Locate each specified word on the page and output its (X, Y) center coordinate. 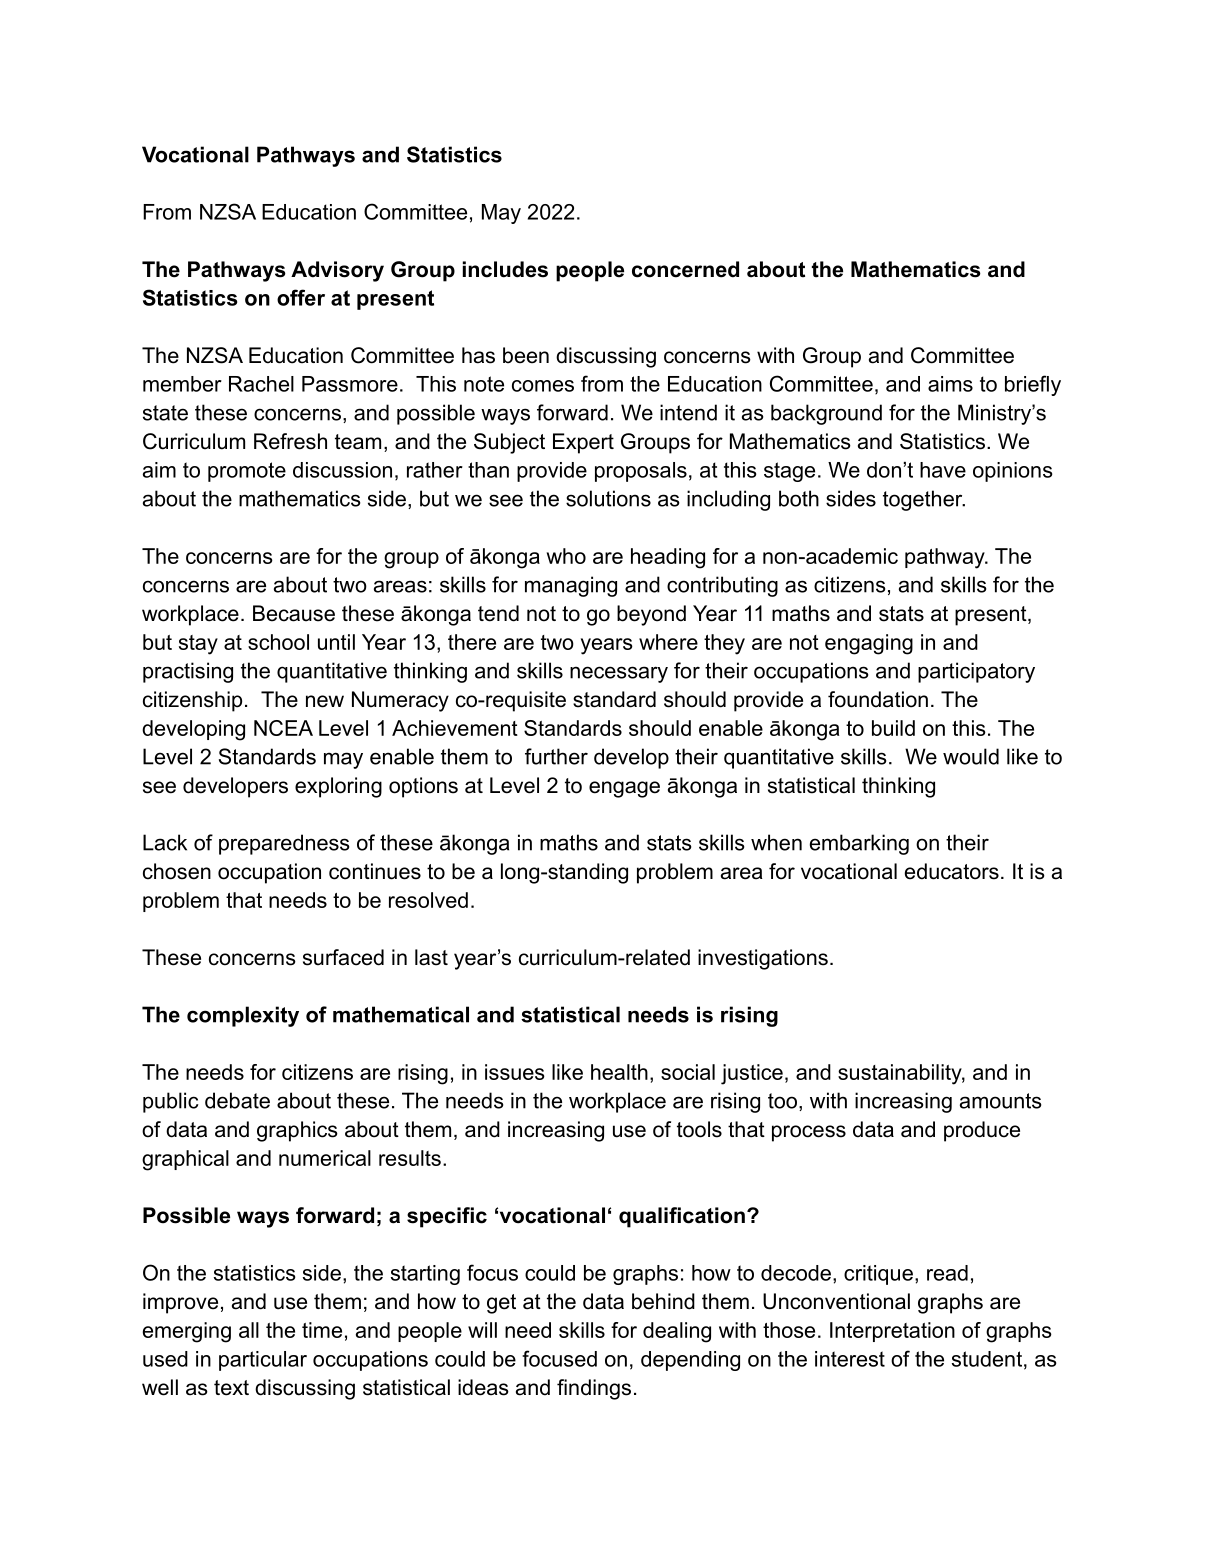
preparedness (284, 844)
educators (952, 871)
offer (301, 297)
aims (950, 384)
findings (594, 1389)
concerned (685, 269)
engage (624, 789)
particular (263, 1361)
